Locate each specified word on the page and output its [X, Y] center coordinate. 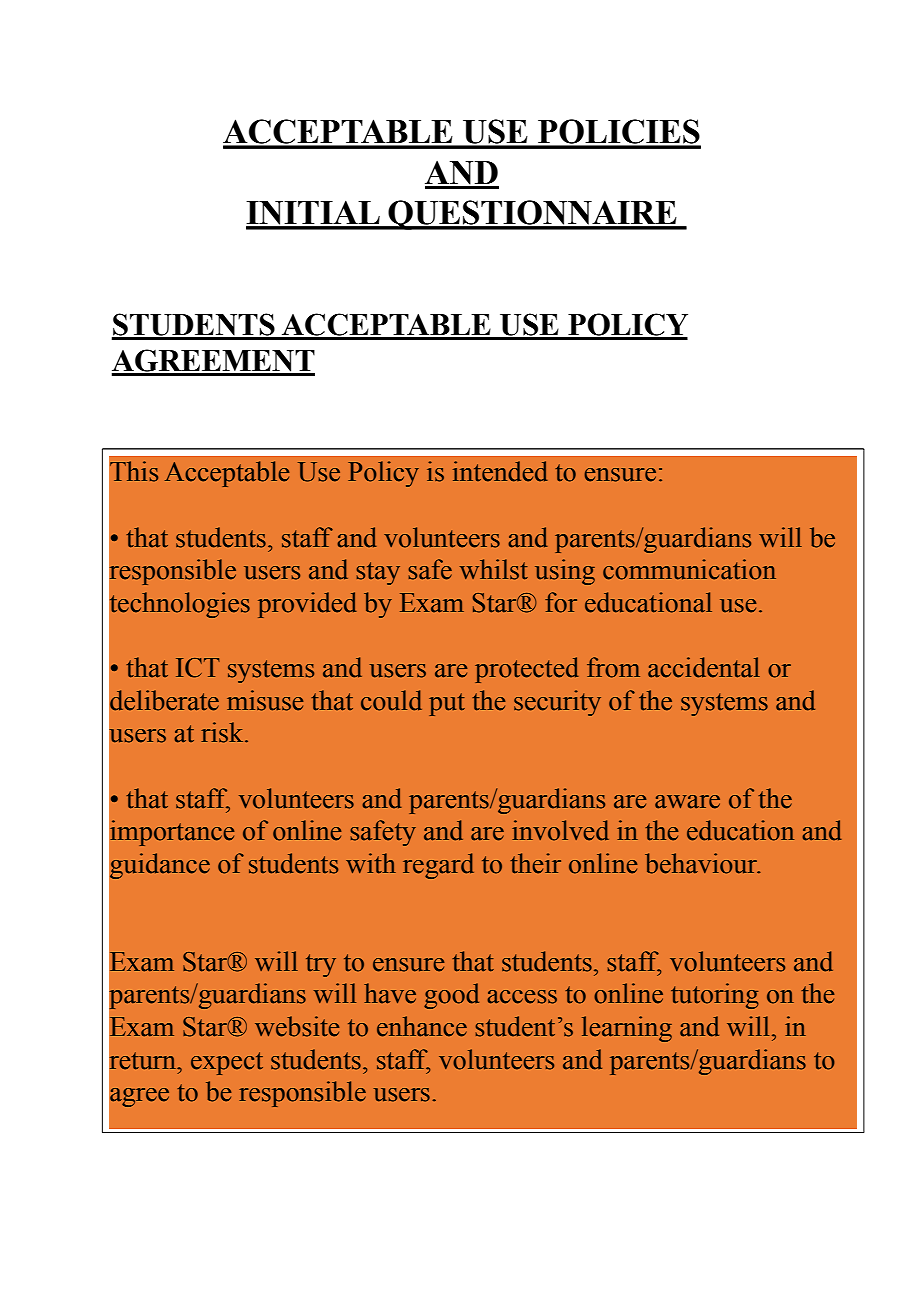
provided [307, 605]
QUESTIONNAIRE [532, 215]
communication [689, 569]
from [613, 667]
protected [526, 670]
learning [627, 1029]
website [297, 1026]
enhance [422, 1026]
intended [500, 471]
